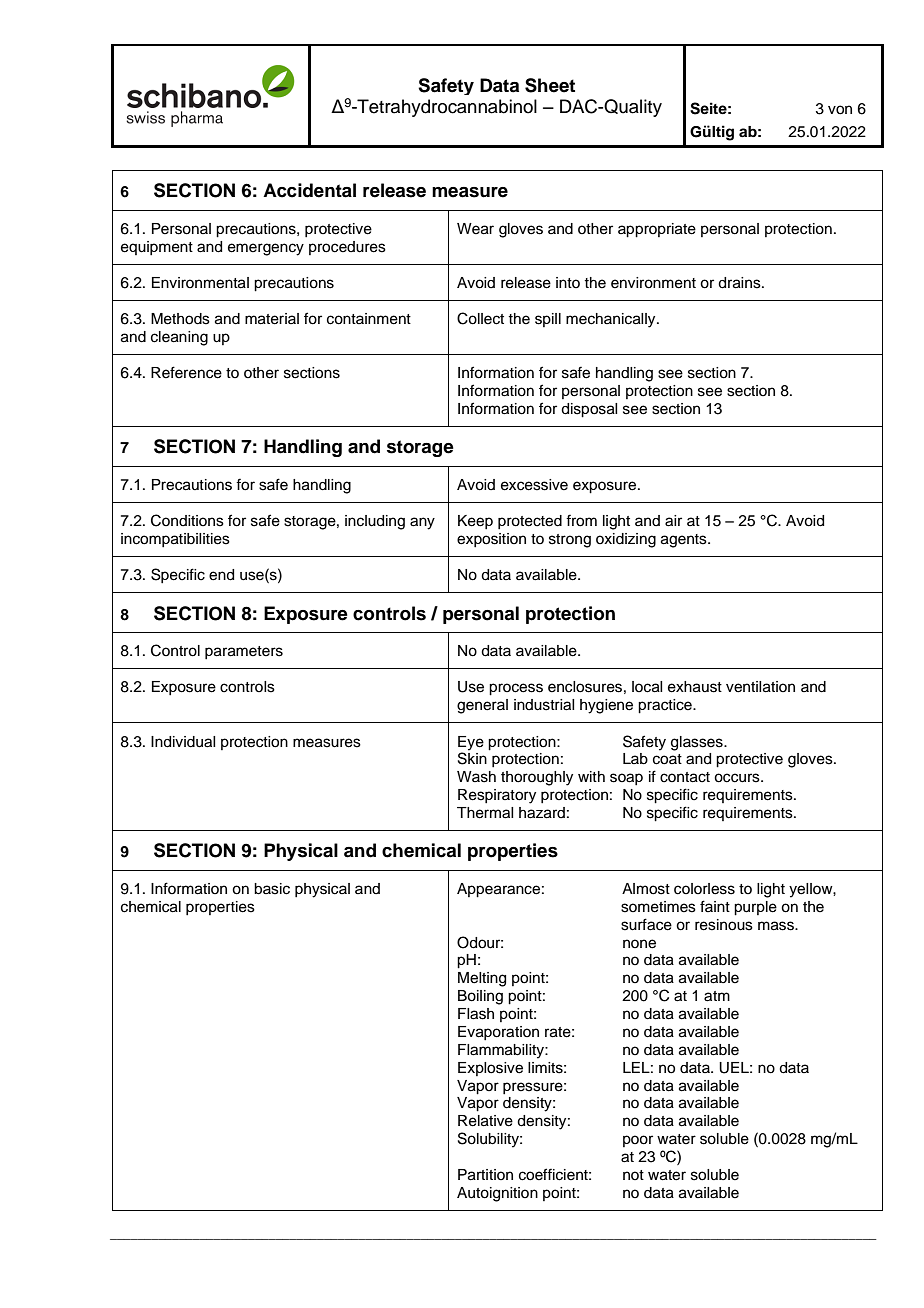  Describe the element at coordinates (309, 190) in the screenshot. I see `Accidental` at that location.
